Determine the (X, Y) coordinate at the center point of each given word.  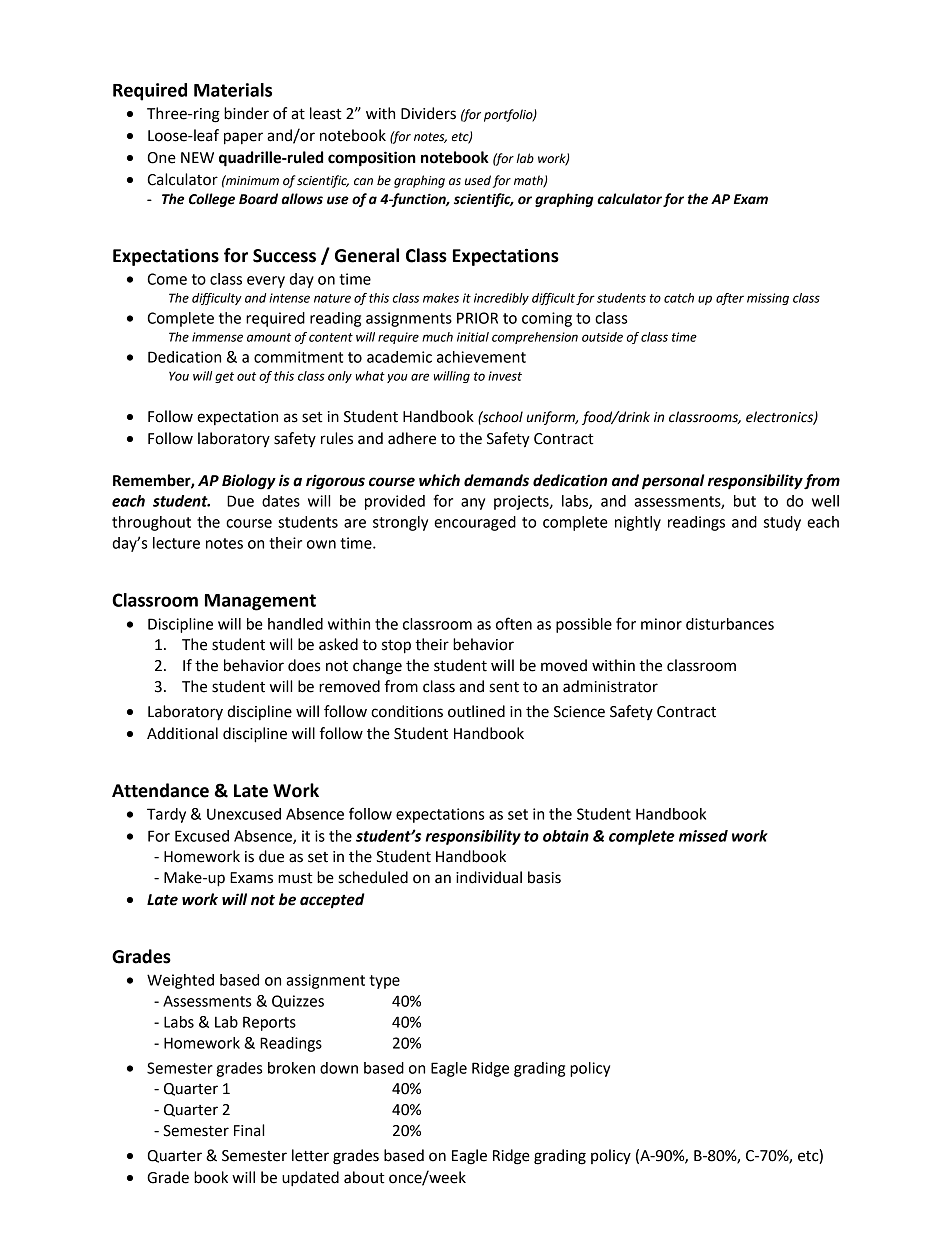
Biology (249, 482)
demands (496, 480)
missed (703, 836)
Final (249, 1130)
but (745, 501)
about (364, 1177)
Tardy (166, 815)
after (730, 299)
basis (544, 877)
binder (246, 113)
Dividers (428, 113)
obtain (566, 836)
